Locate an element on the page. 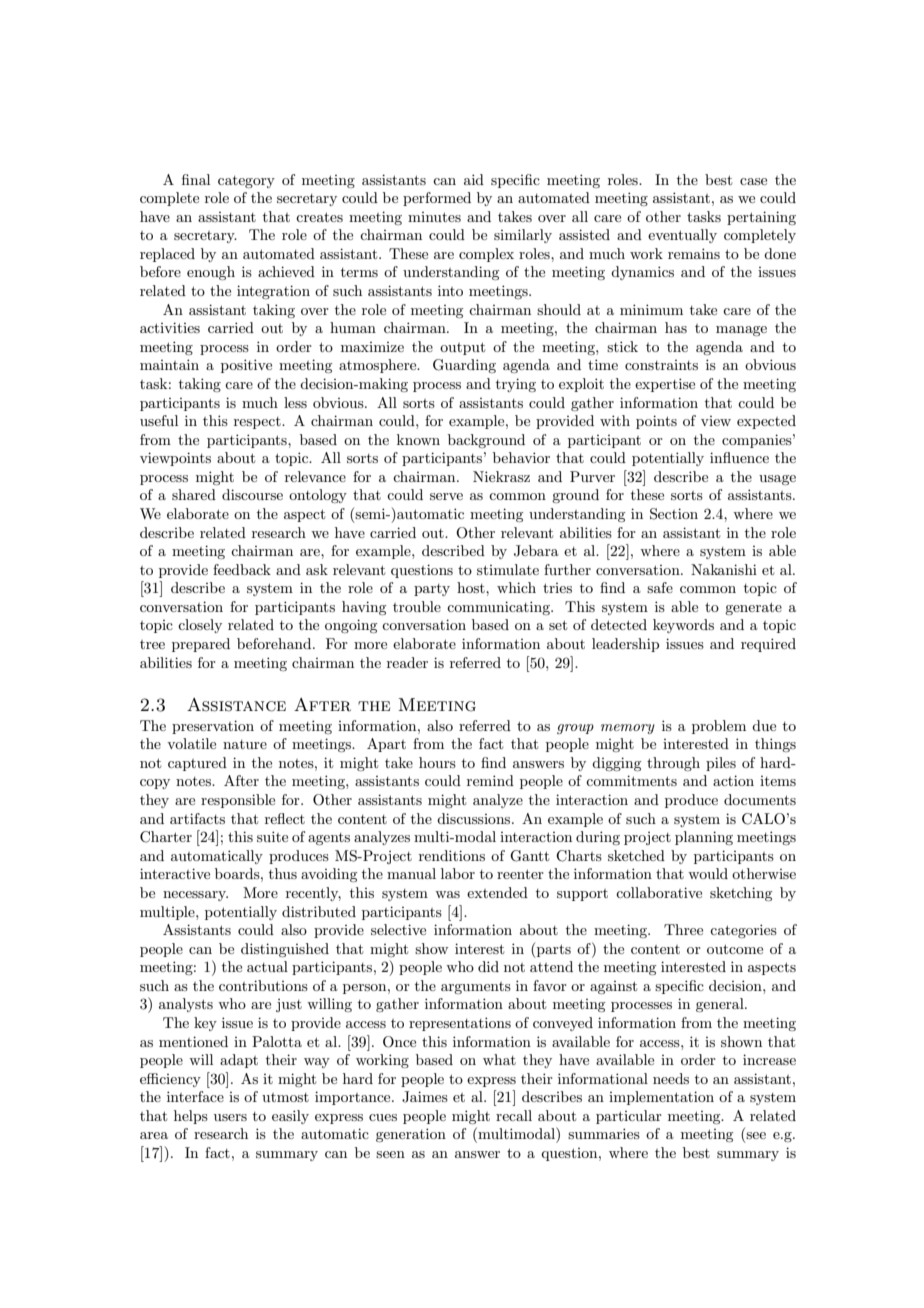 The image size is (924, 1308). implementation is located at coordinates (661, 1098).
